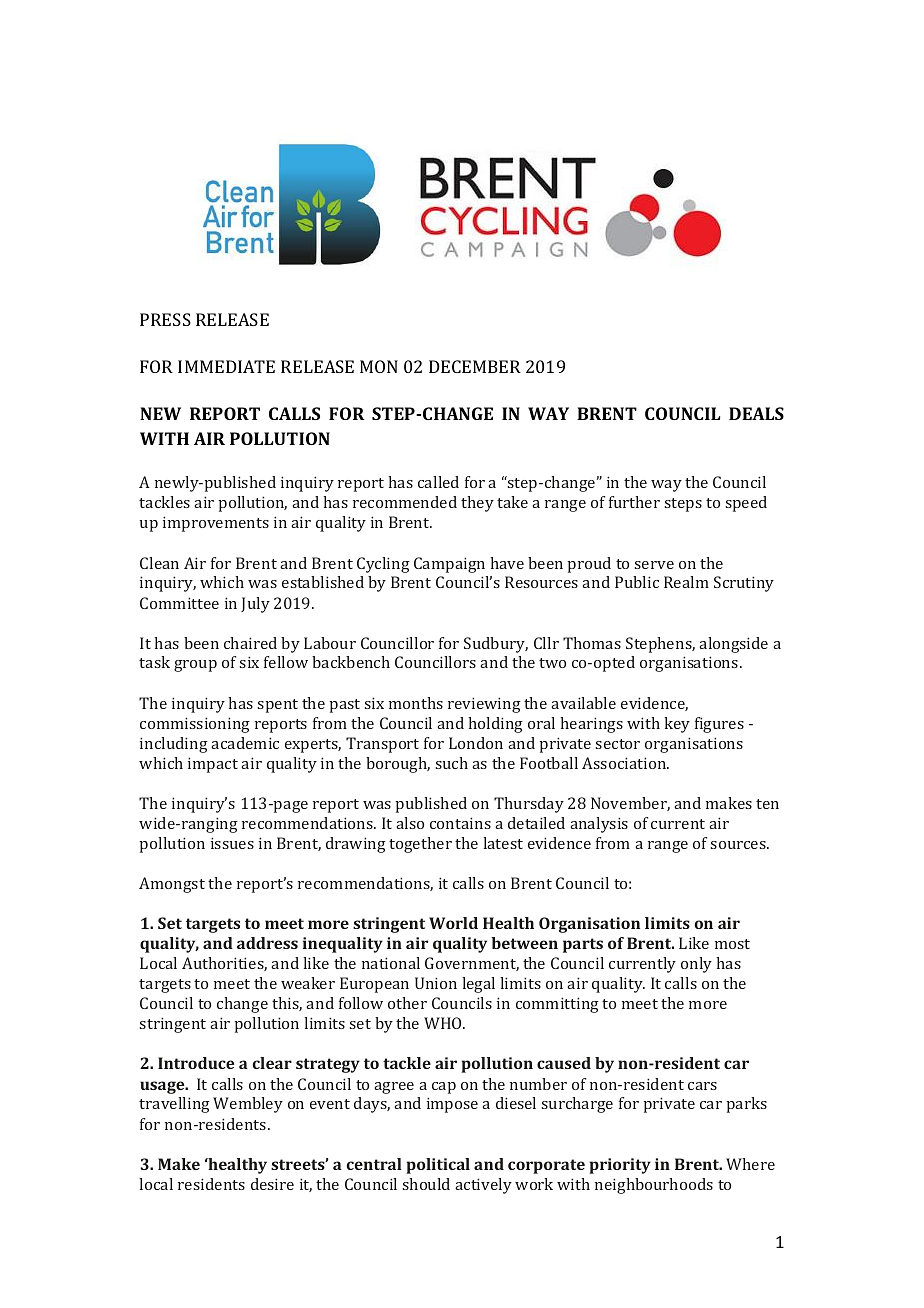 The height and width of the screenshot is (1308, 924). I want to click on weaker, so click(308, 983).
